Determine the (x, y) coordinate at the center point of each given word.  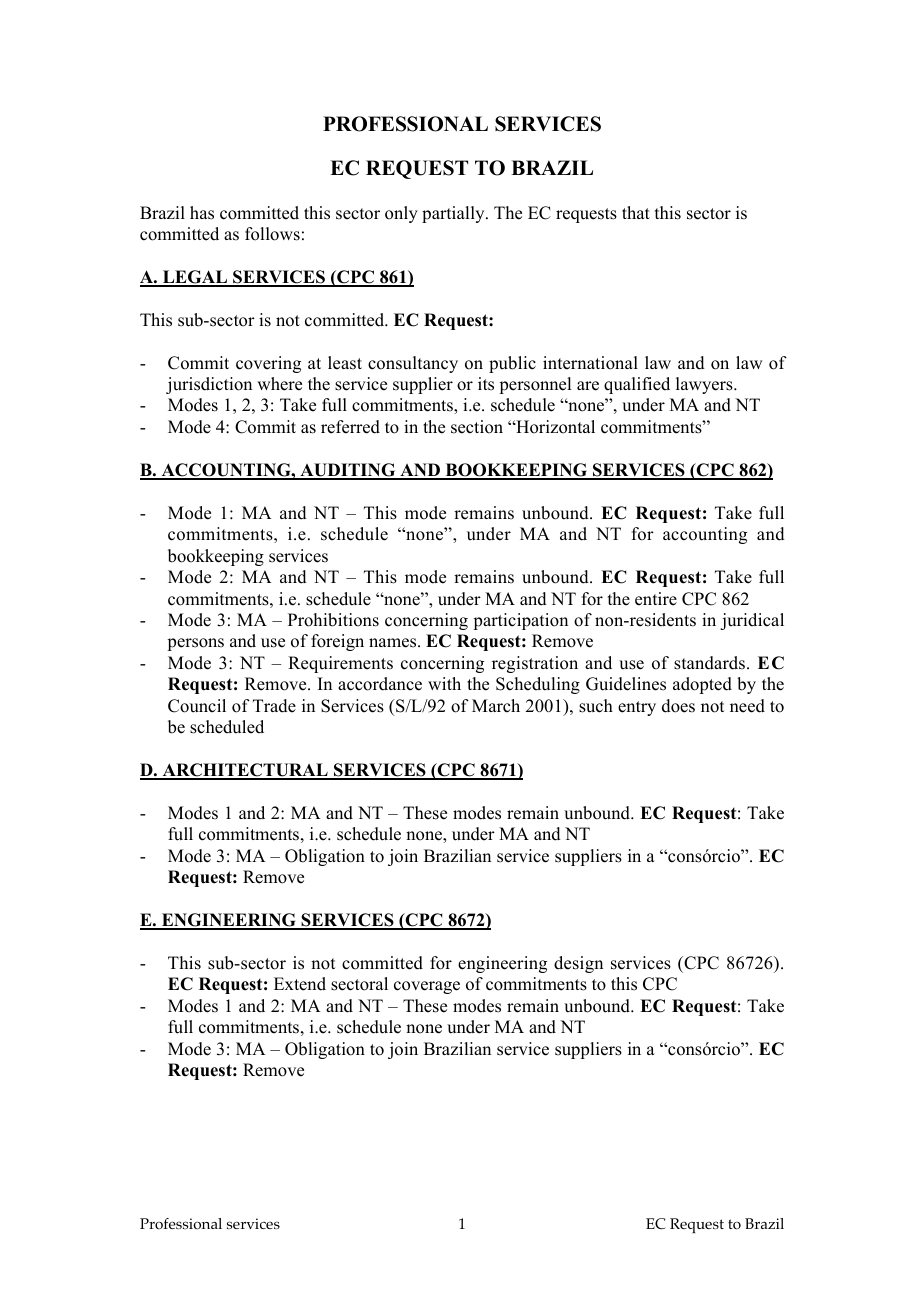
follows (272, 234)
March (496, 706)
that (636, 212)
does (678, 706)
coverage (427, 987)
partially (454, 214)
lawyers (705, 385)
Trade (274, 706)
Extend (300, 984)
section (477, 427)
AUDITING (348, 471)
